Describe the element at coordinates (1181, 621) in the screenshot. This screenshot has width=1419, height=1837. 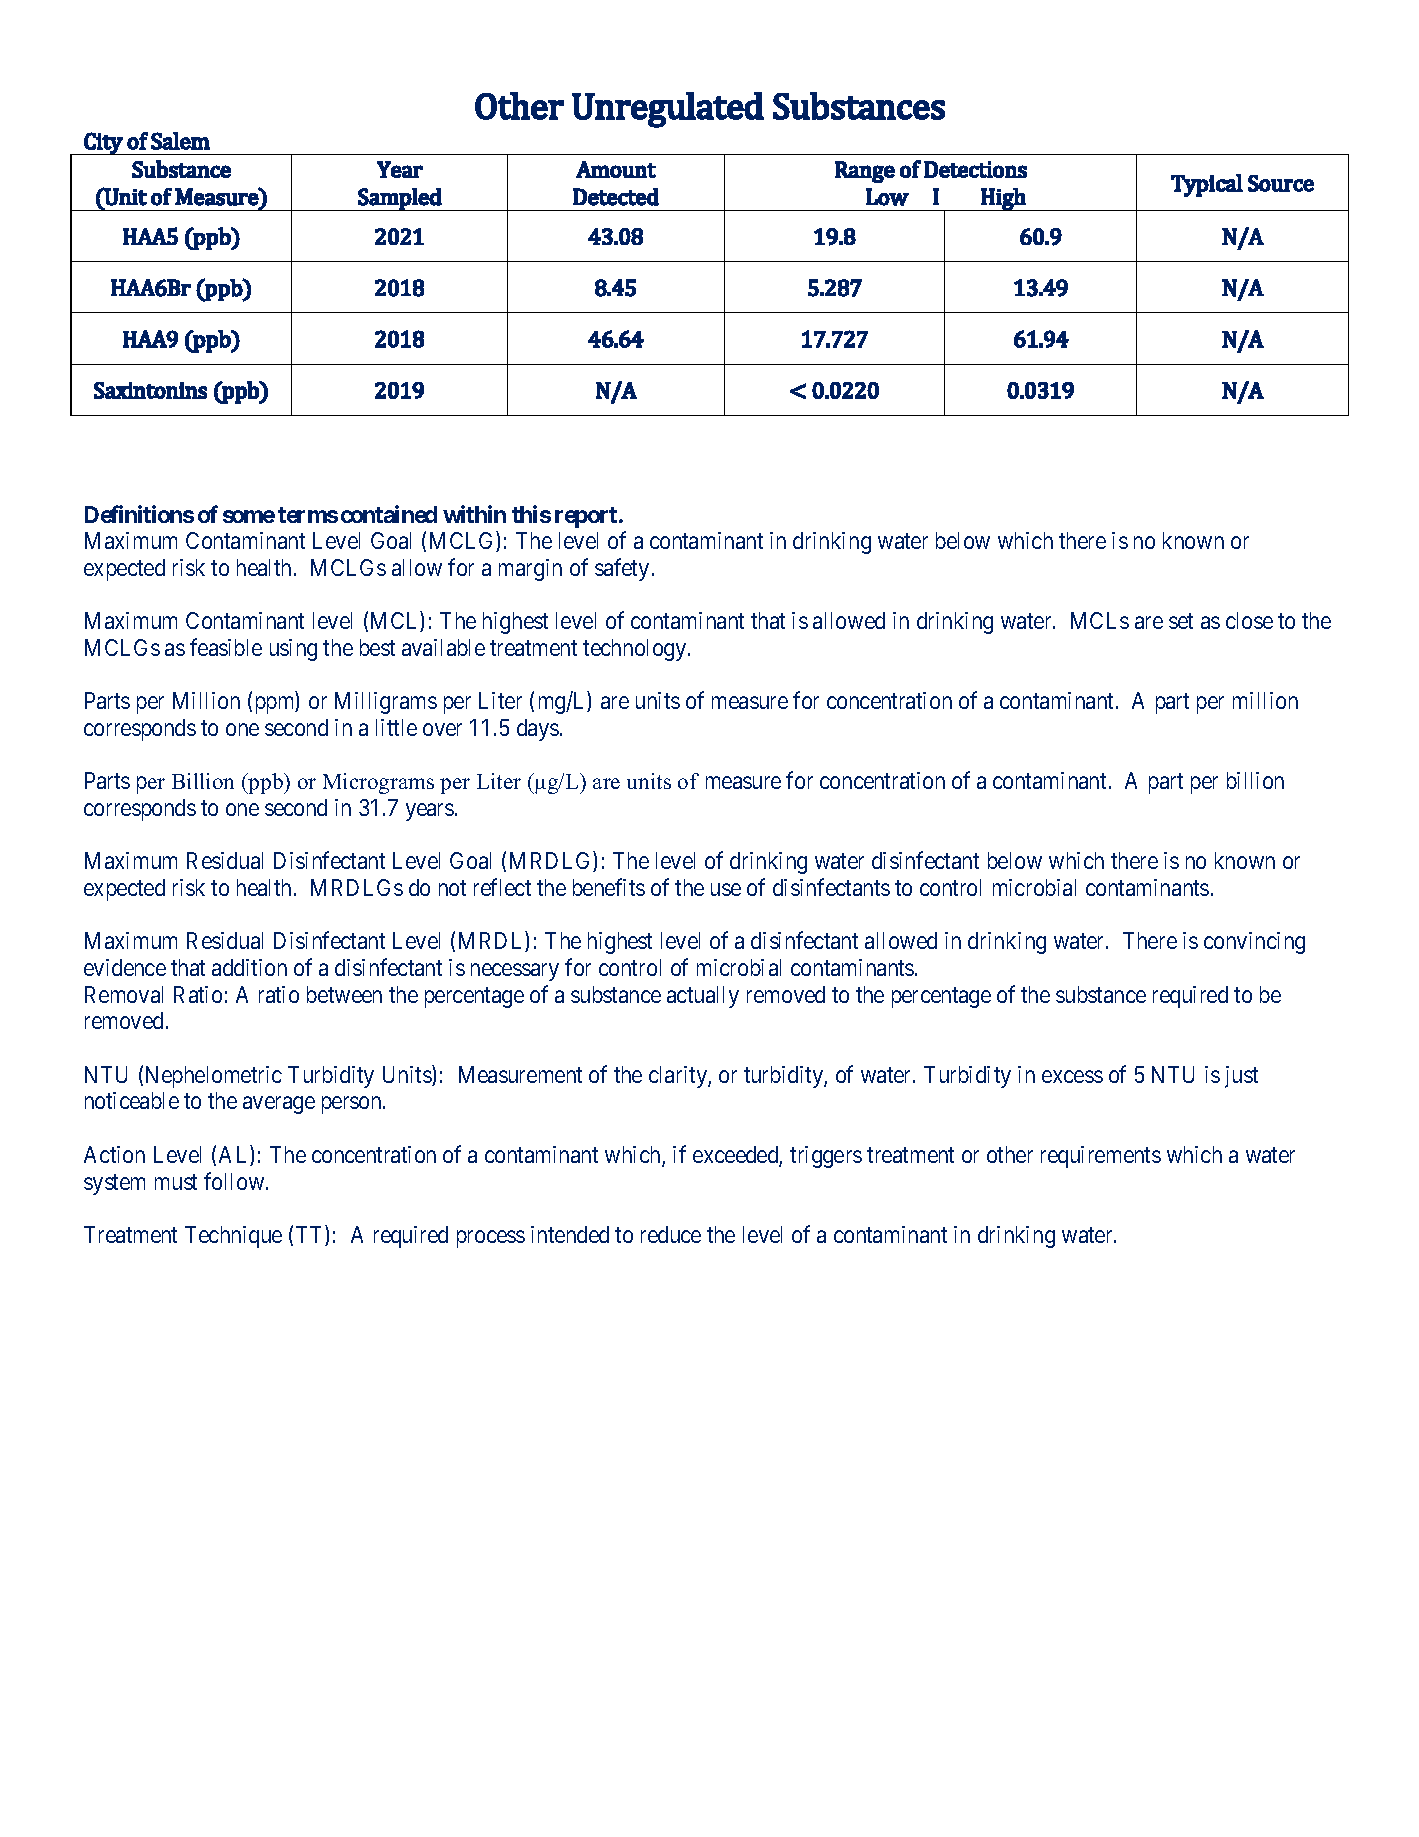
I see `set` at that location.
